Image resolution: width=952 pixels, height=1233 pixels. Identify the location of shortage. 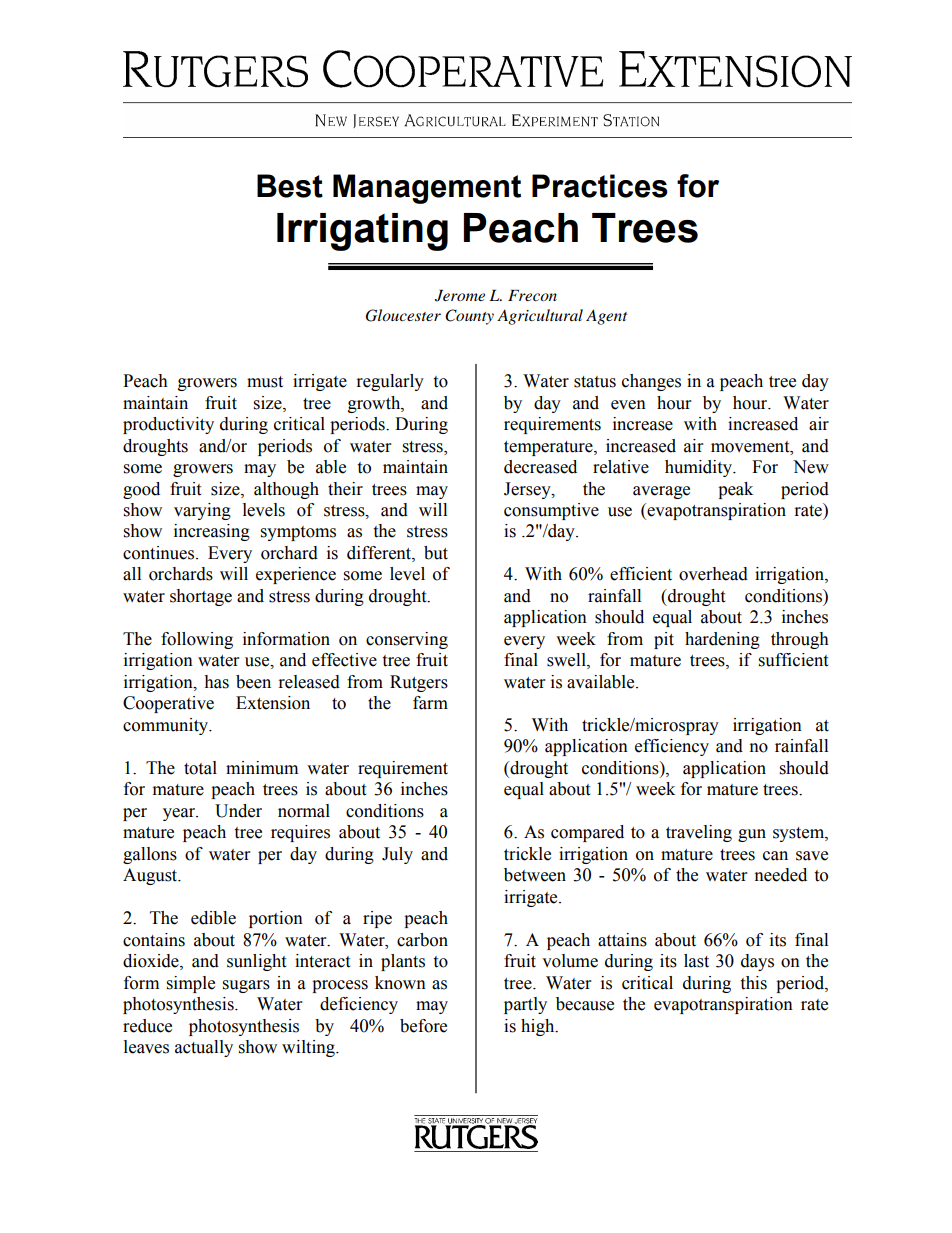
(201, 597).
